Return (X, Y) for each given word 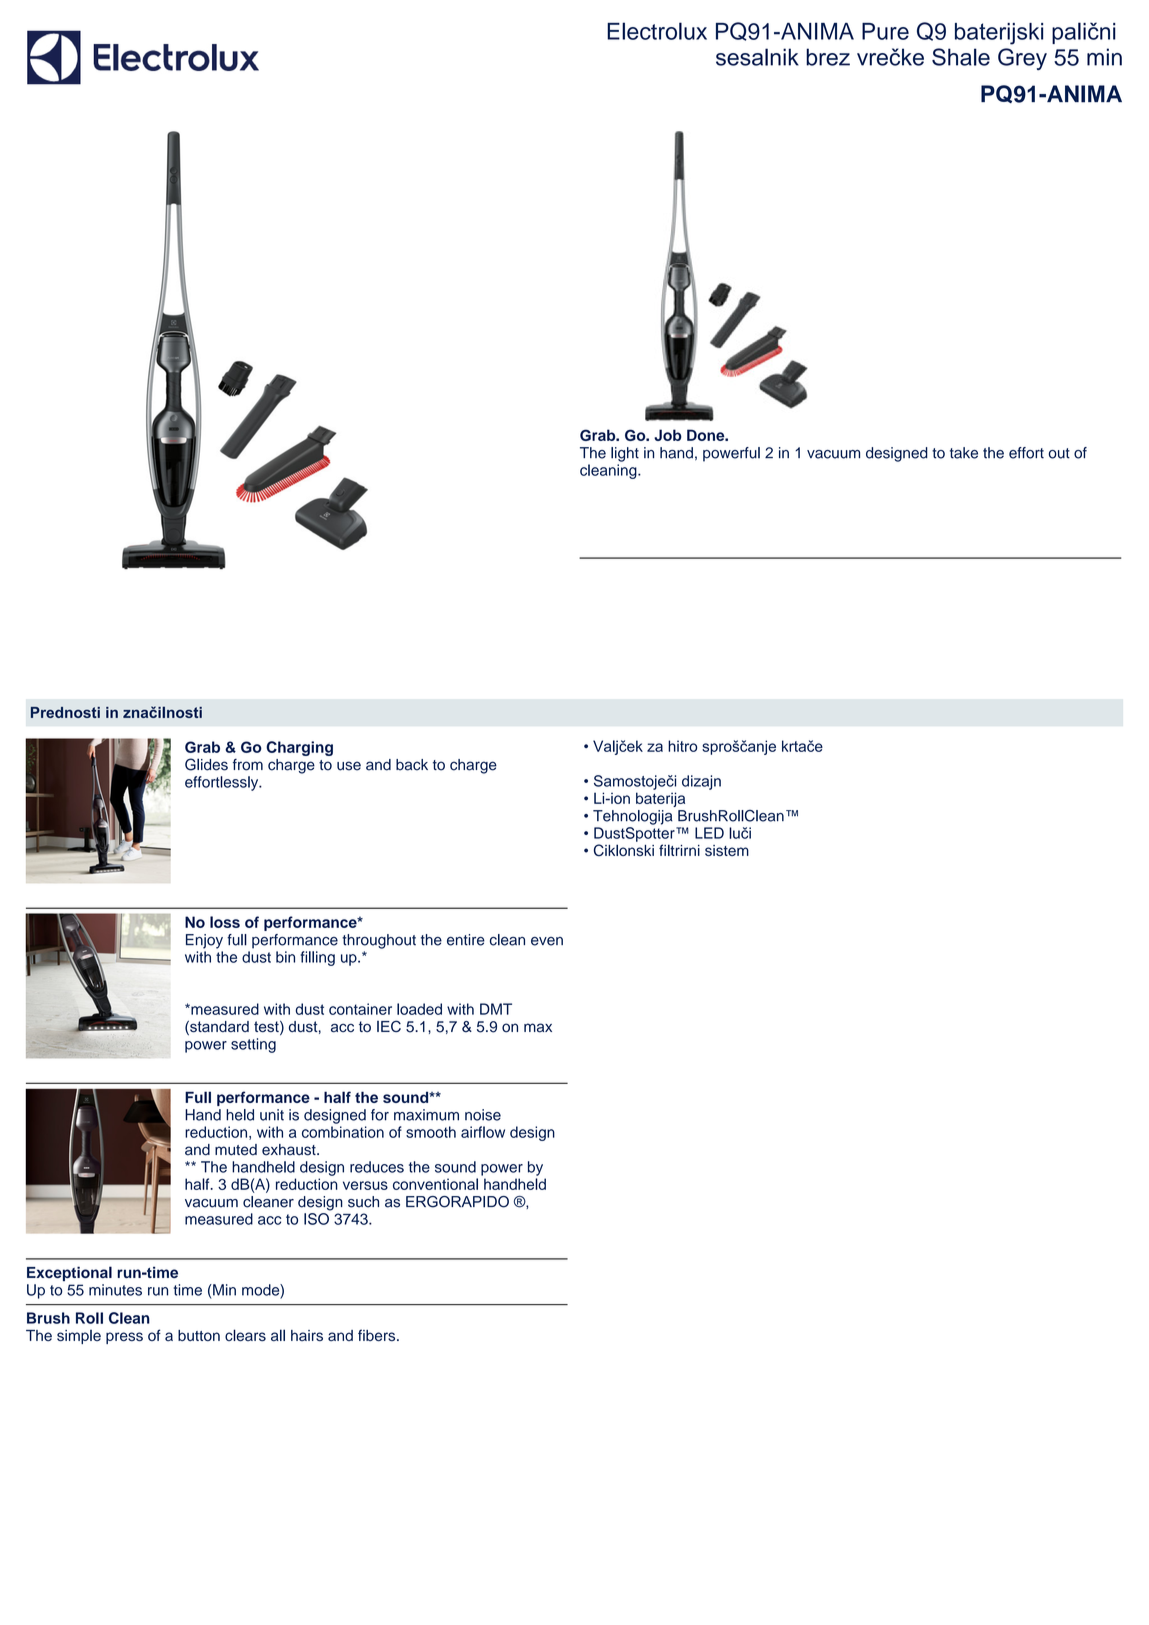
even (547, 941)
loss (225, 922)
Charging (299, 748)
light (625, 454)
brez (828, 57)
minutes (115, 1290)
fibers (378, 1335)
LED (709, 833)
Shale (961, 57)
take (964, 453)
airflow (483, 1132)
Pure (885, 31)
